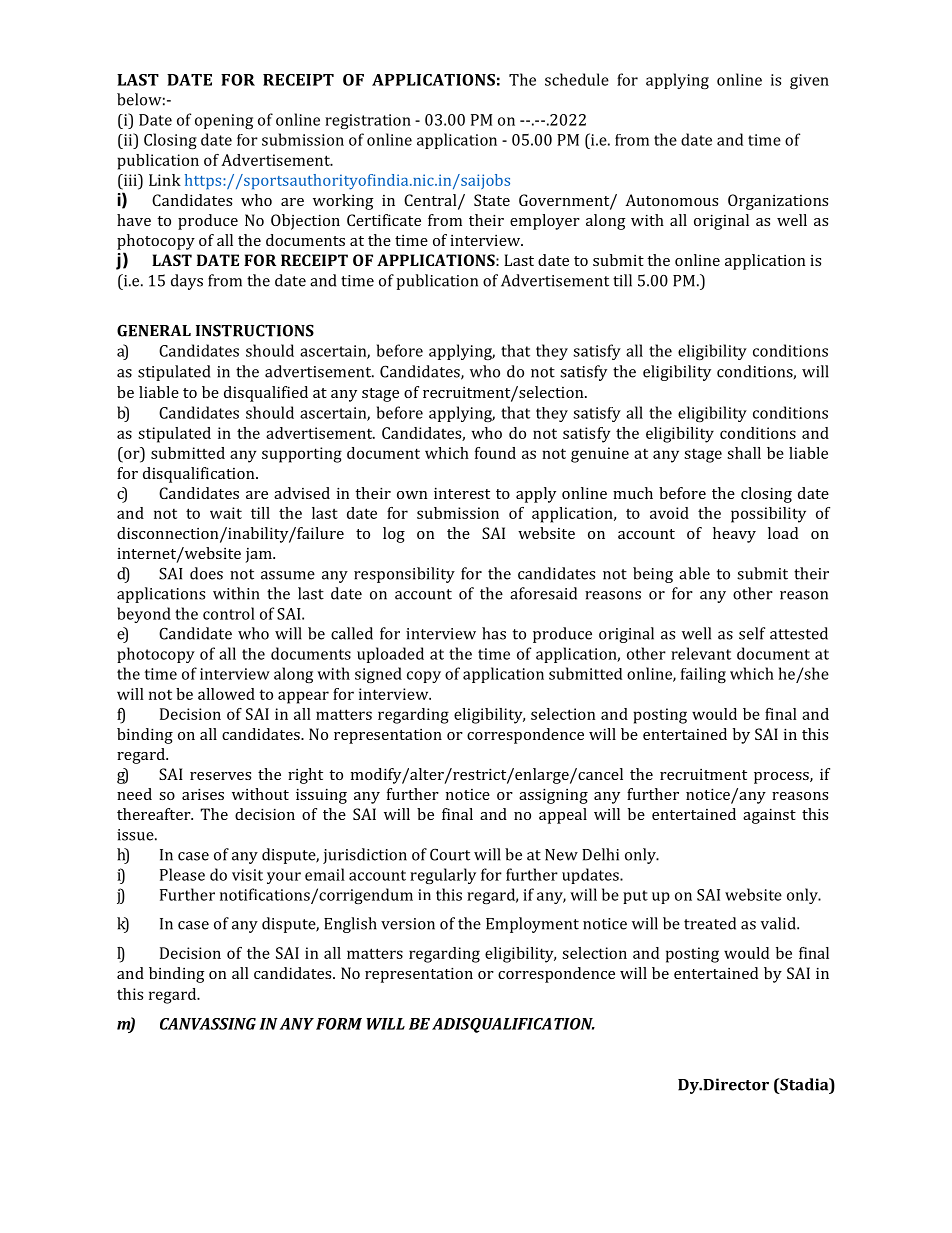 The width and height of the screenshot is (952, 1233). I want to click on CANVASSING, so click(208, 1024).
